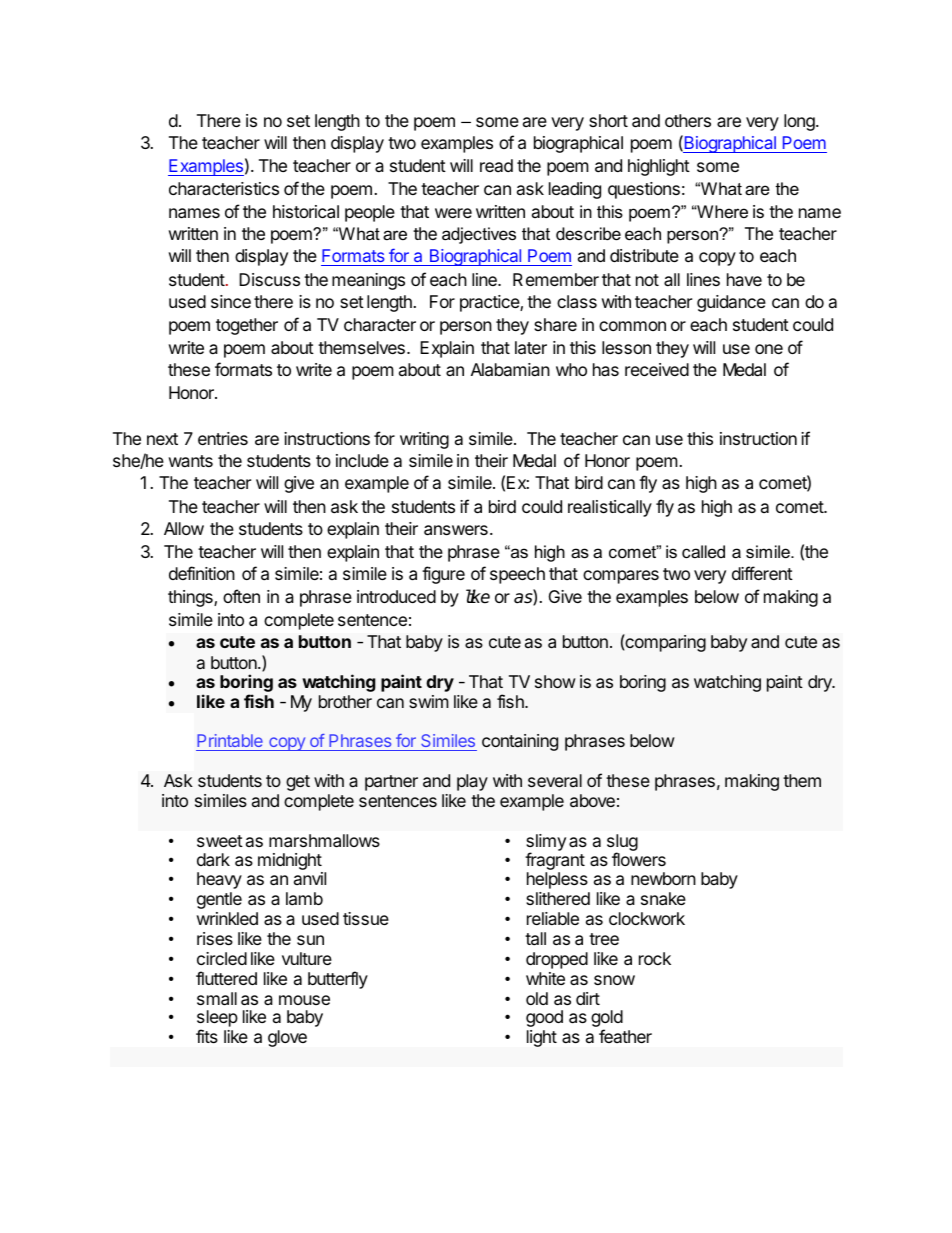 The width and height of the document is (952, 1233). I want to click on others, so click(688, 120).
